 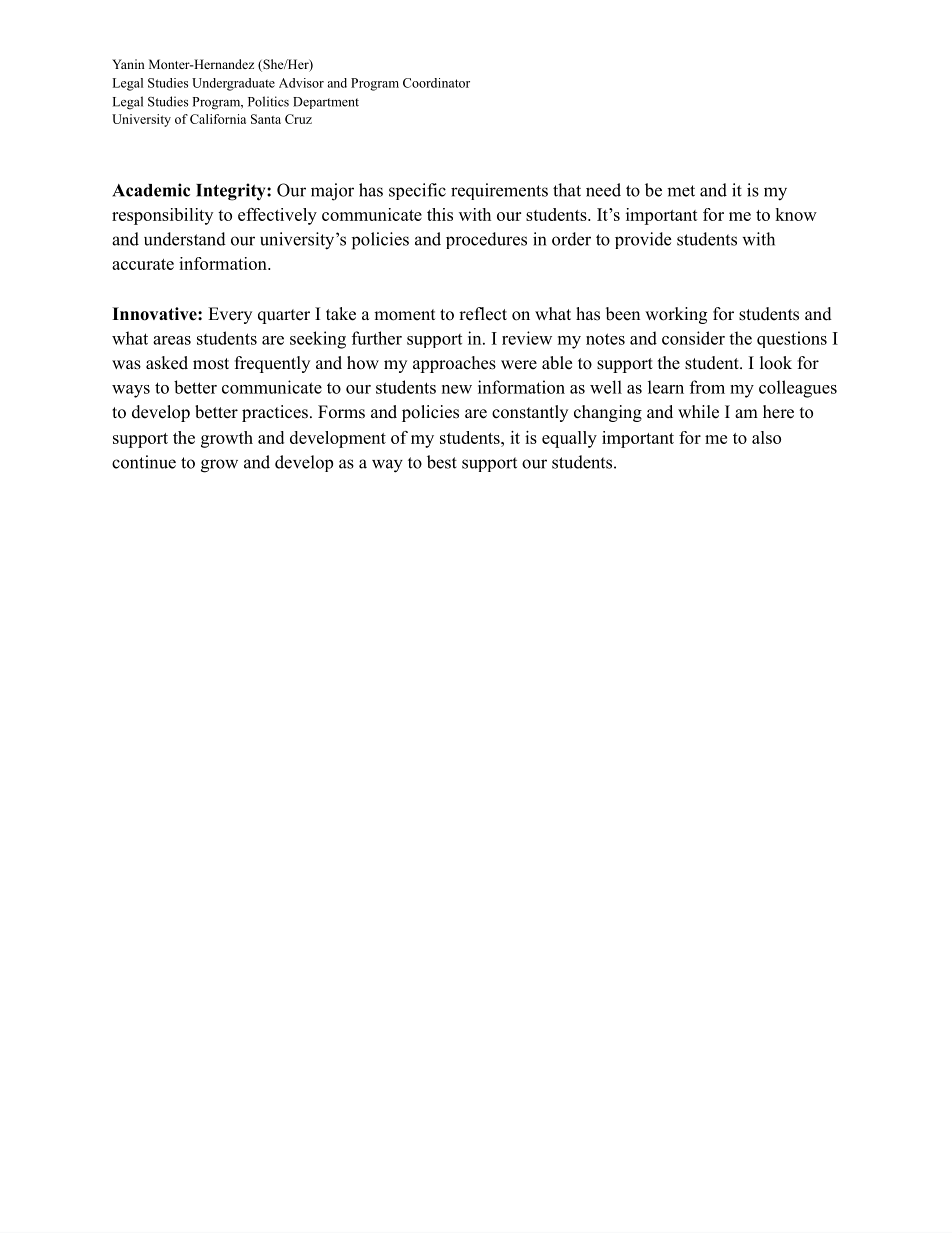 I want to click on continue, so click(x=144, y=462).
